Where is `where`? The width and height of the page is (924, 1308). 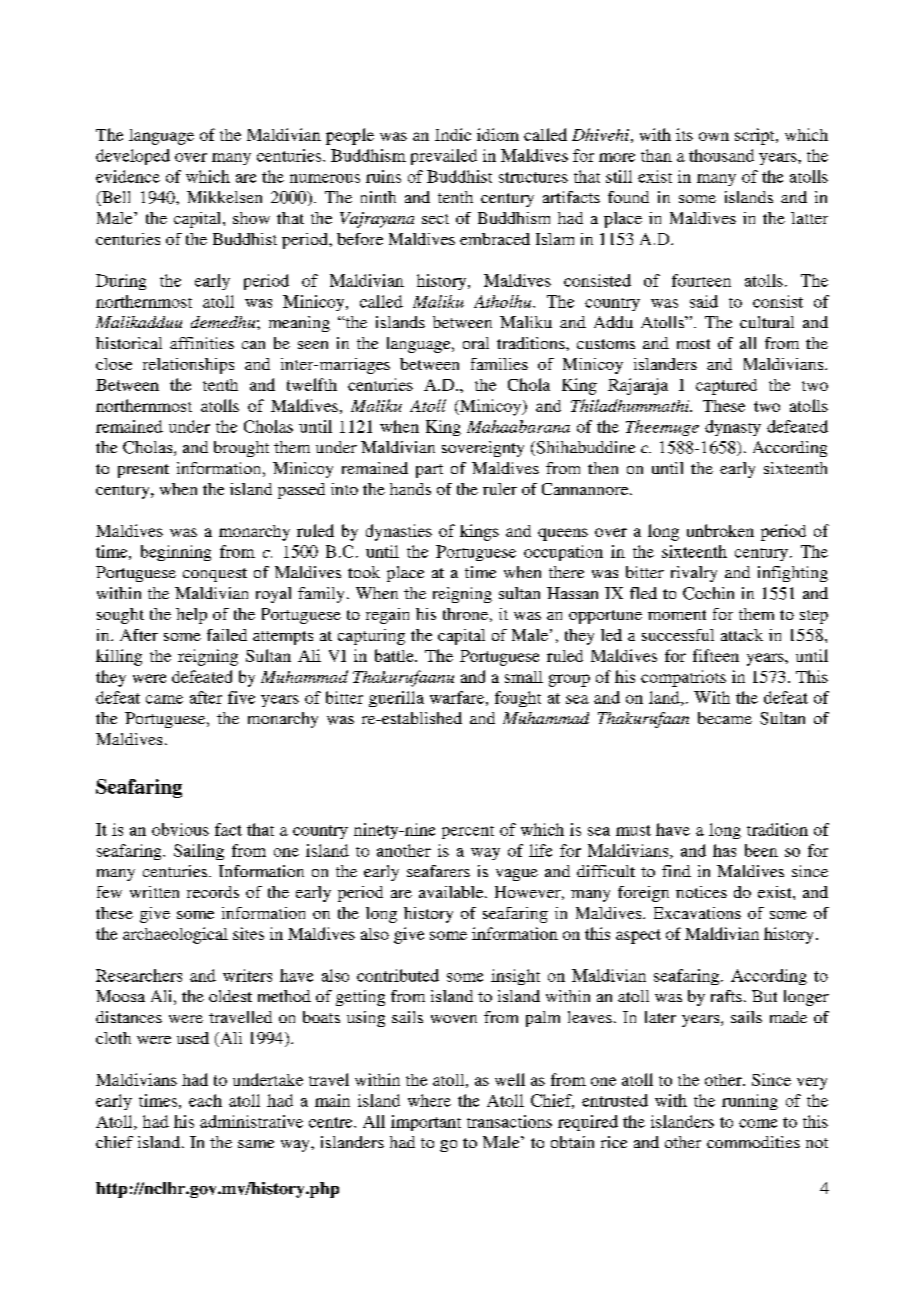
where is located at coordinates (429, 1100).
